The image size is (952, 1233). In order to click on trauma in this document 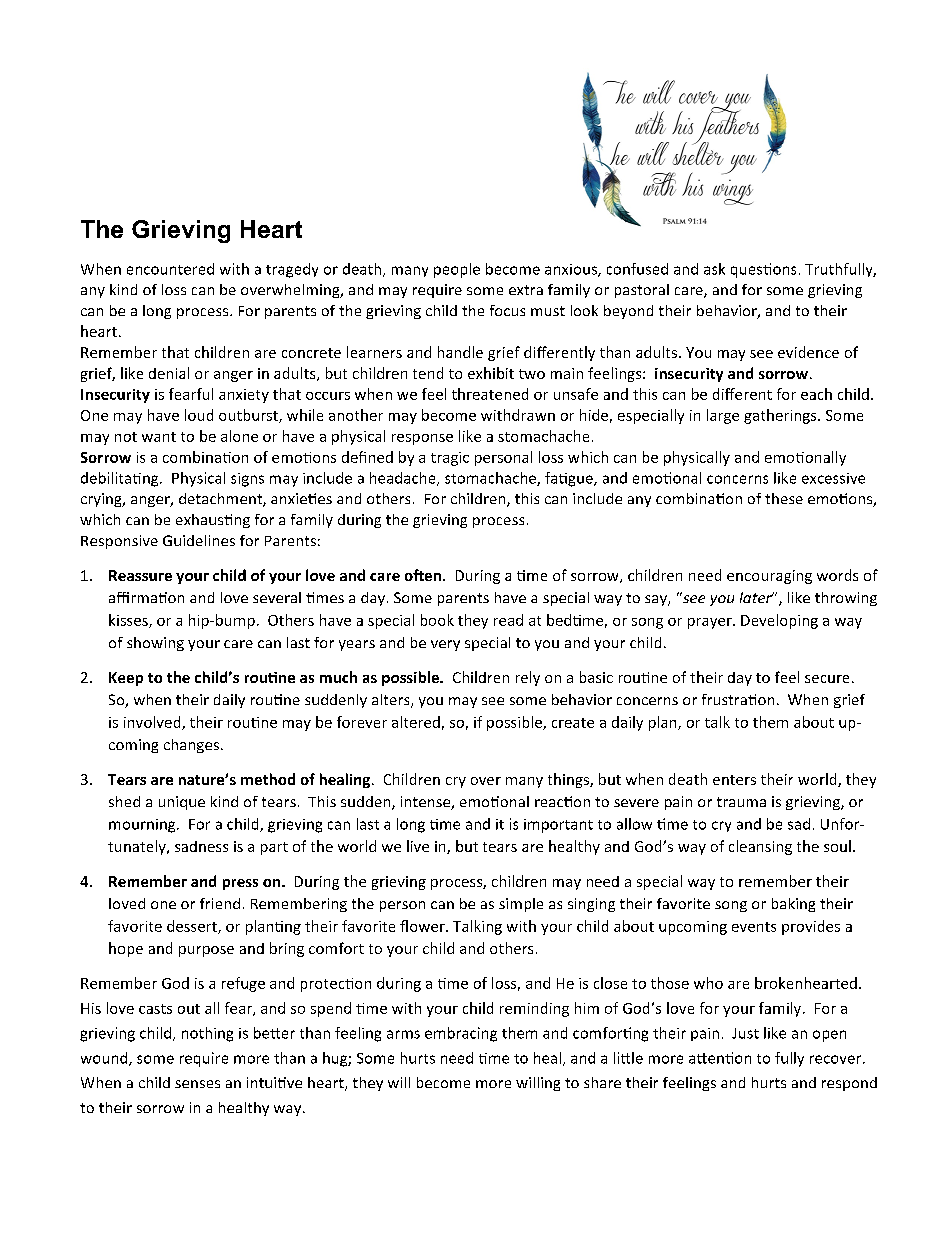, I will do `click(741, 802)`.
